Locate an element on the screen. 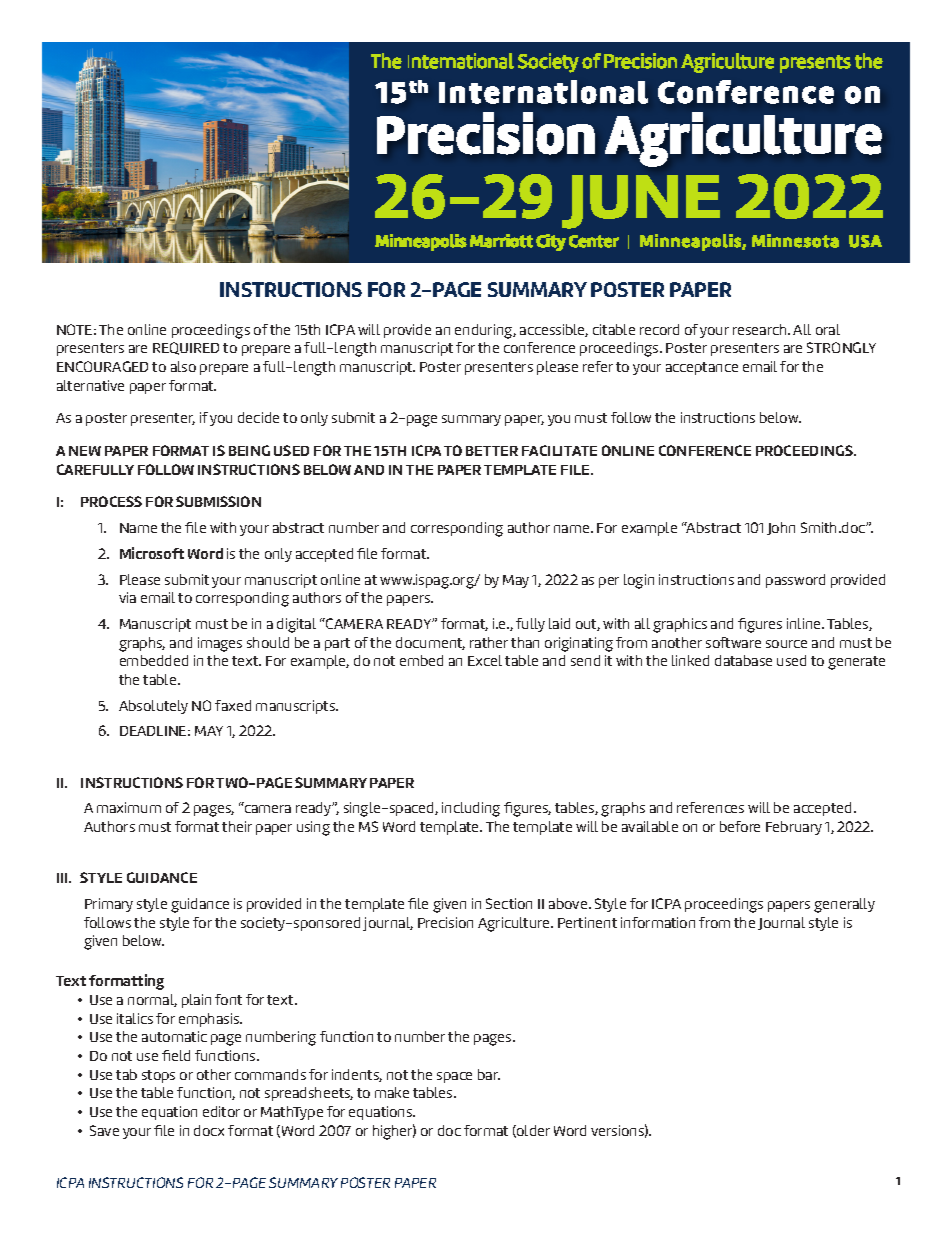 This screenshot has height=1233, width=952. stops is located at coordinates (158, 1076).
